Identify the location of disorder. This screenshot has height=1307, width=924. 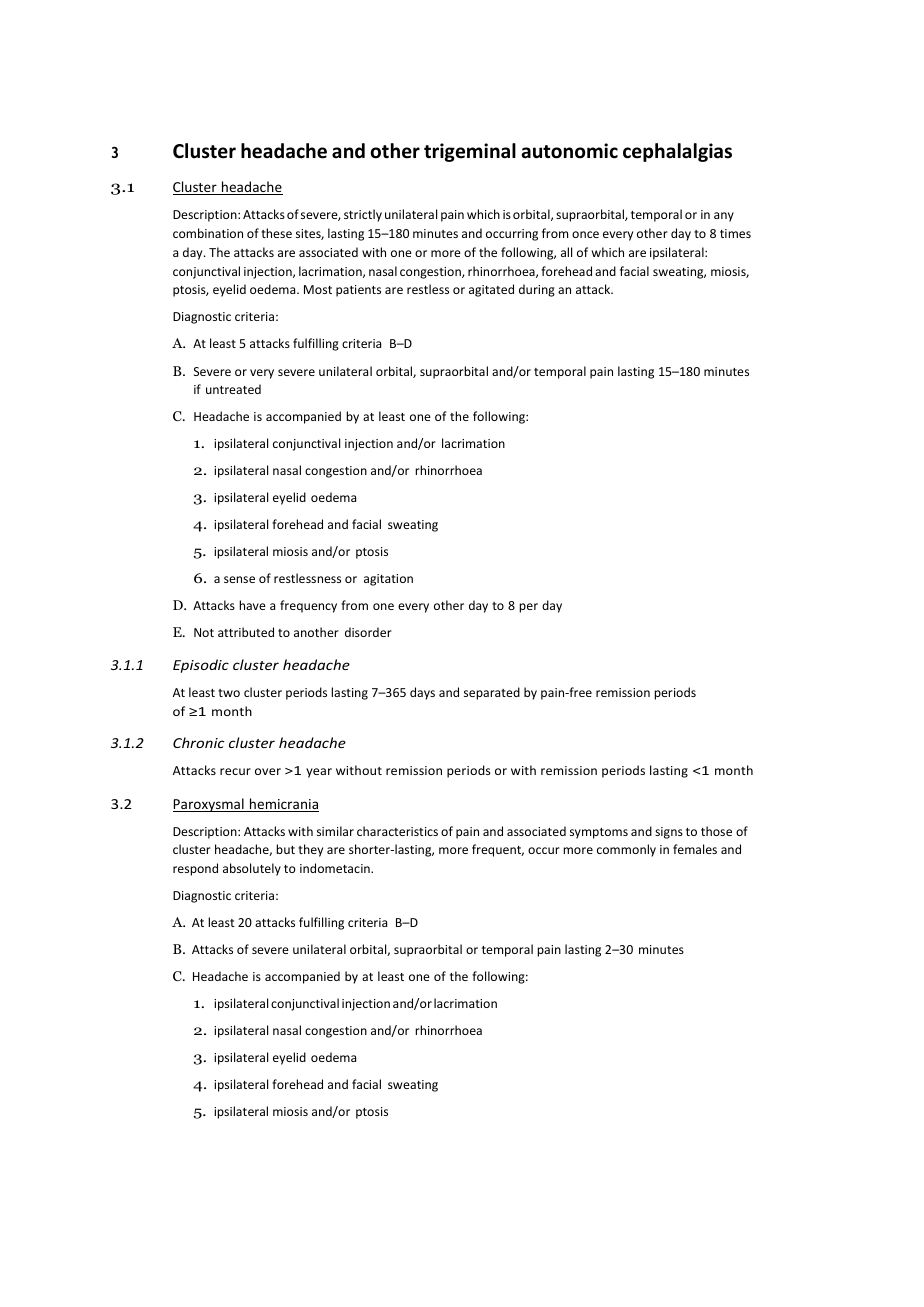
(368, 632).
